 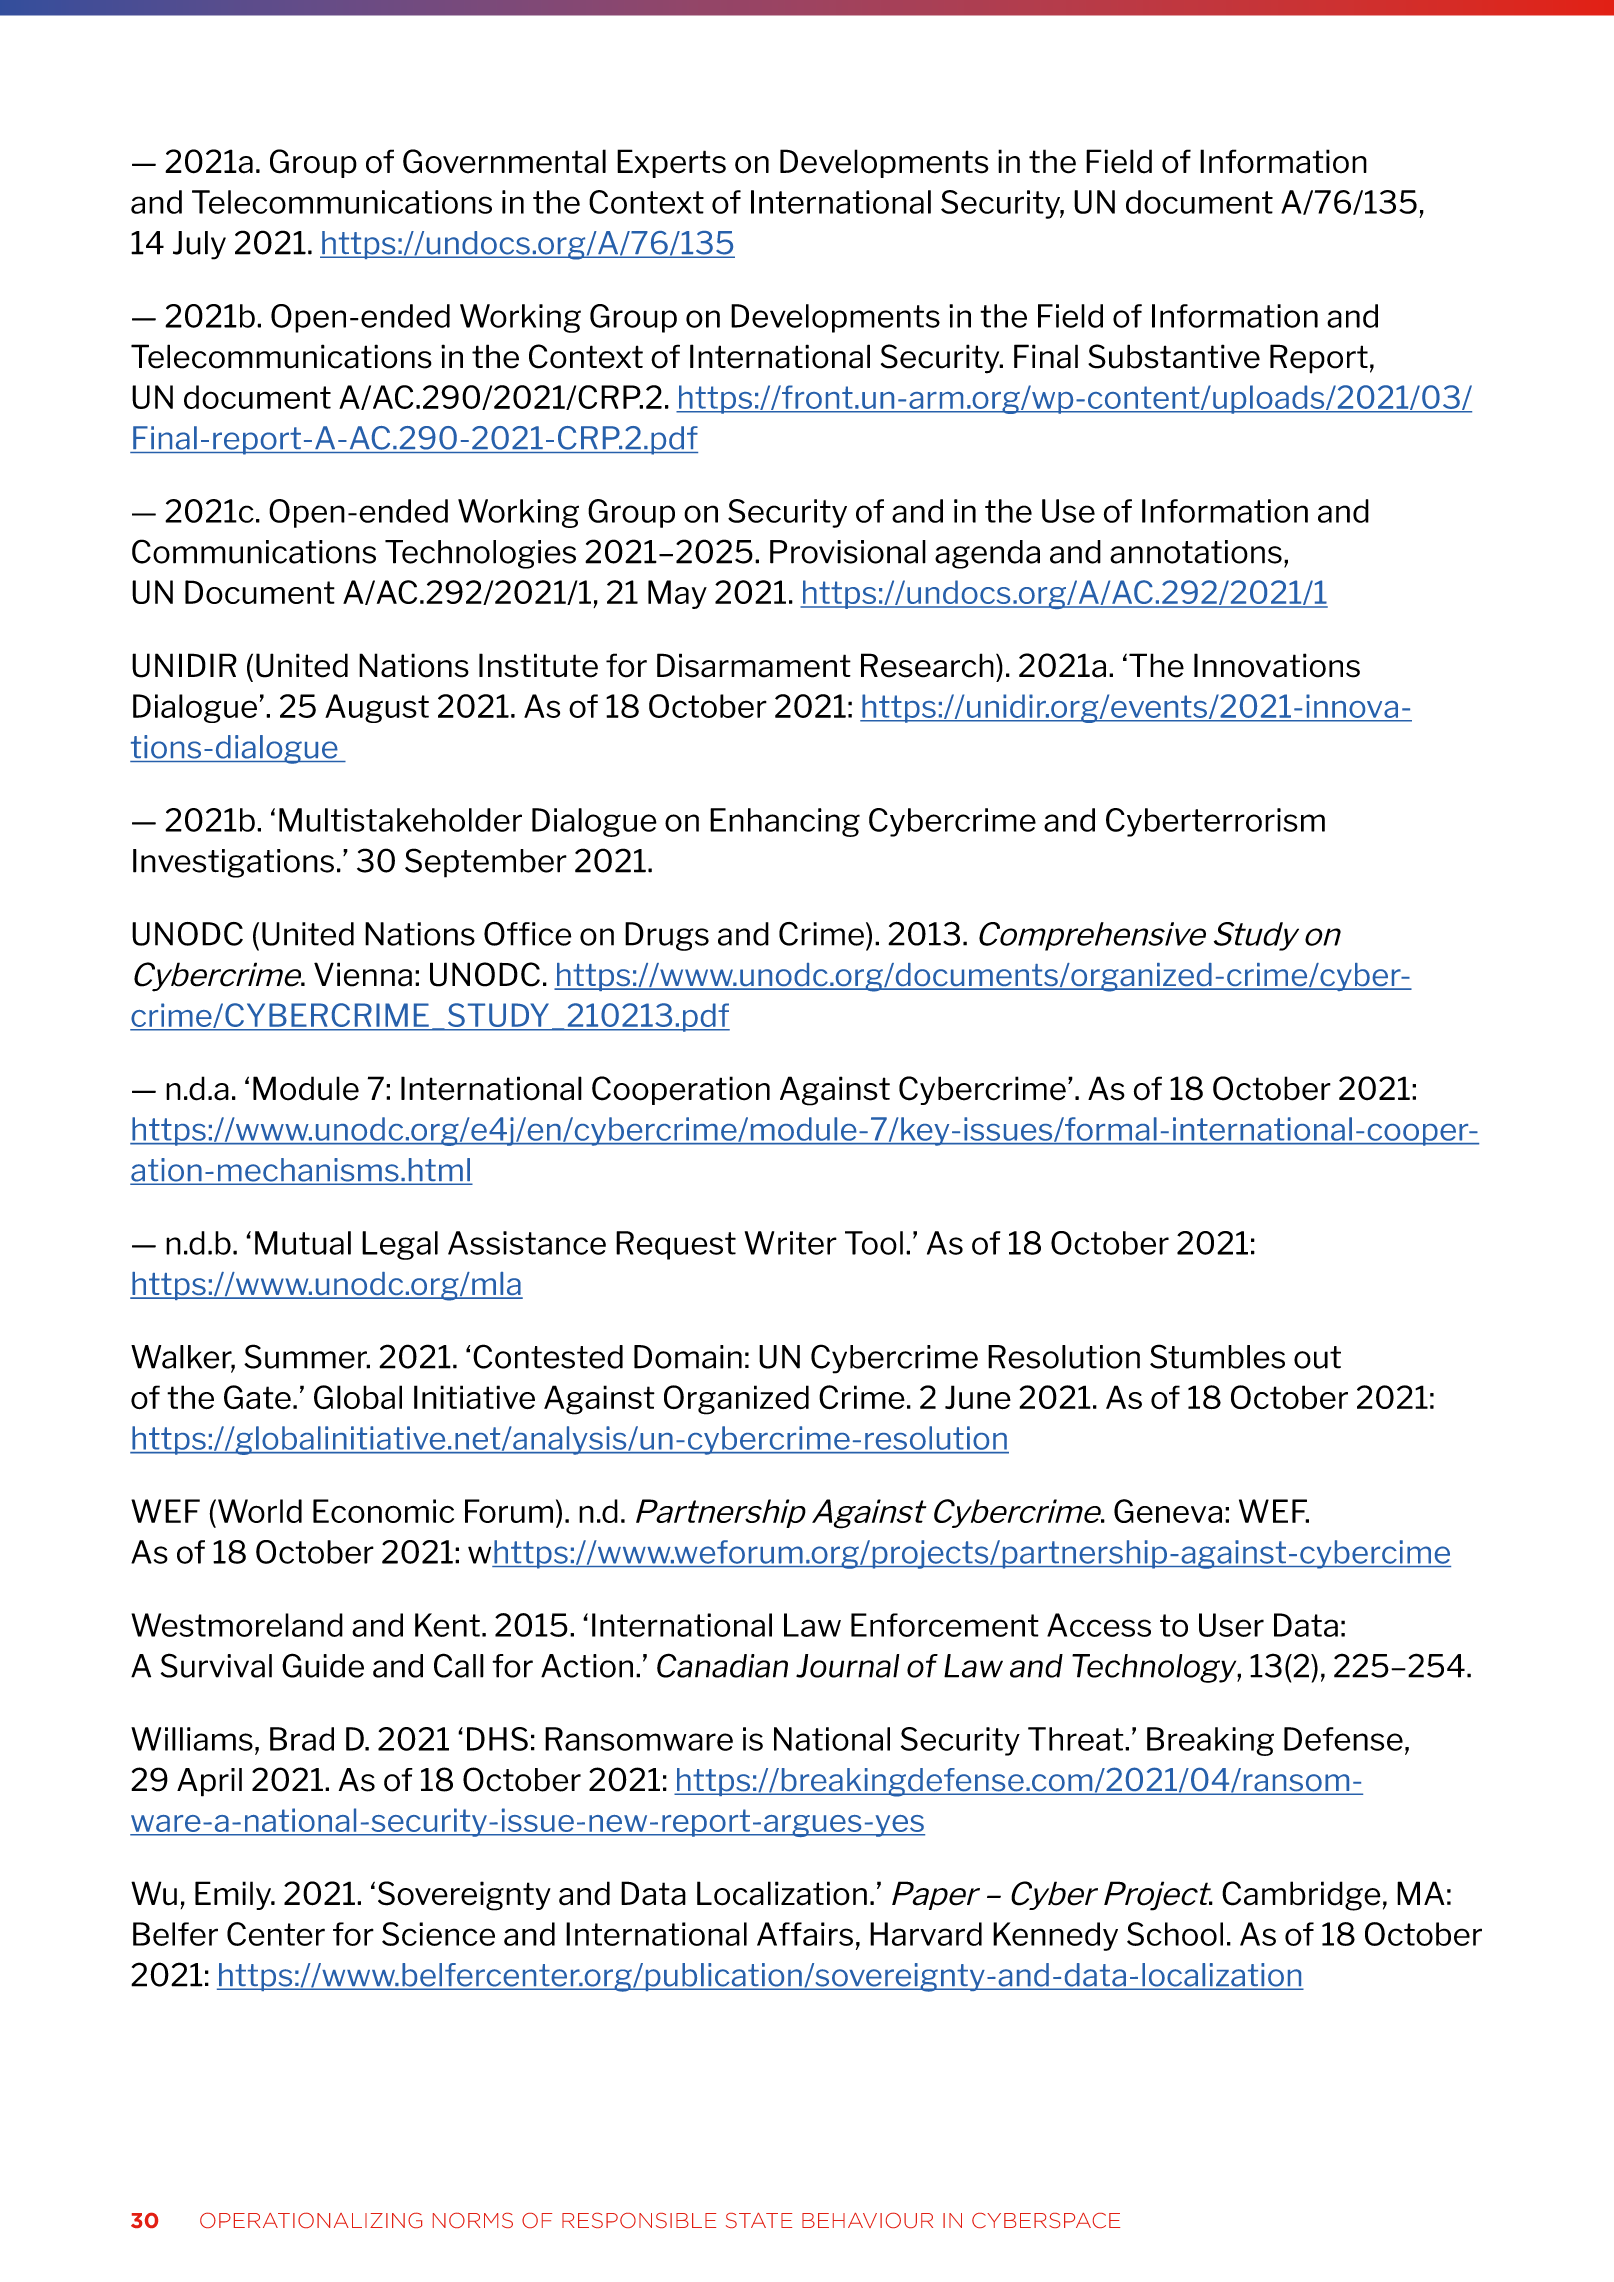 What do you see at coordinates (199, 245) in the document?
I see `July` at bounding box center [199, 245].
